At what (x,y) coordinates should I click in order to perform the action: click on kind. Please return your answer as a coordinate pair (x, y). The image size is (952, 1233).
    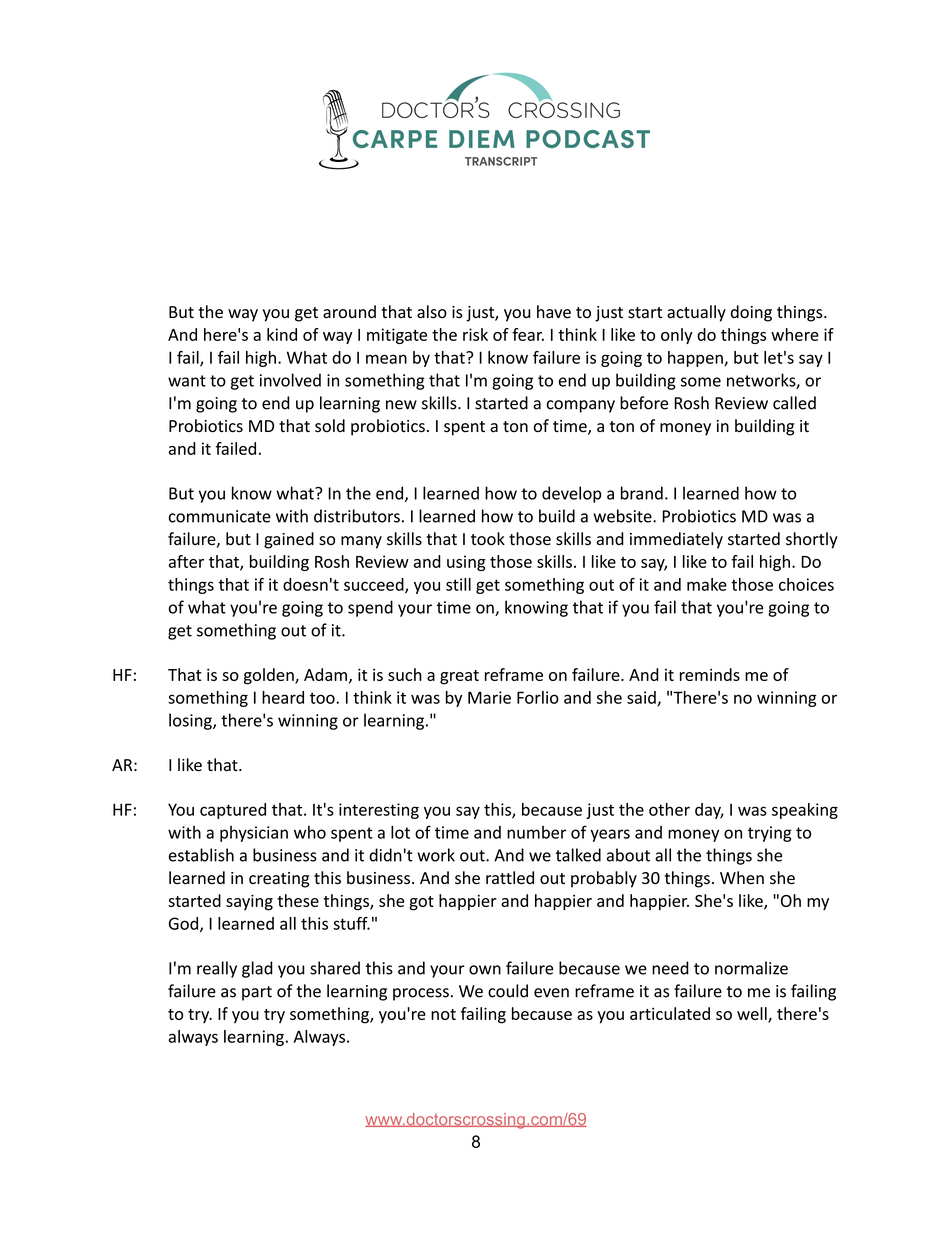
    Looking at the image, I should click on (282, 334).
